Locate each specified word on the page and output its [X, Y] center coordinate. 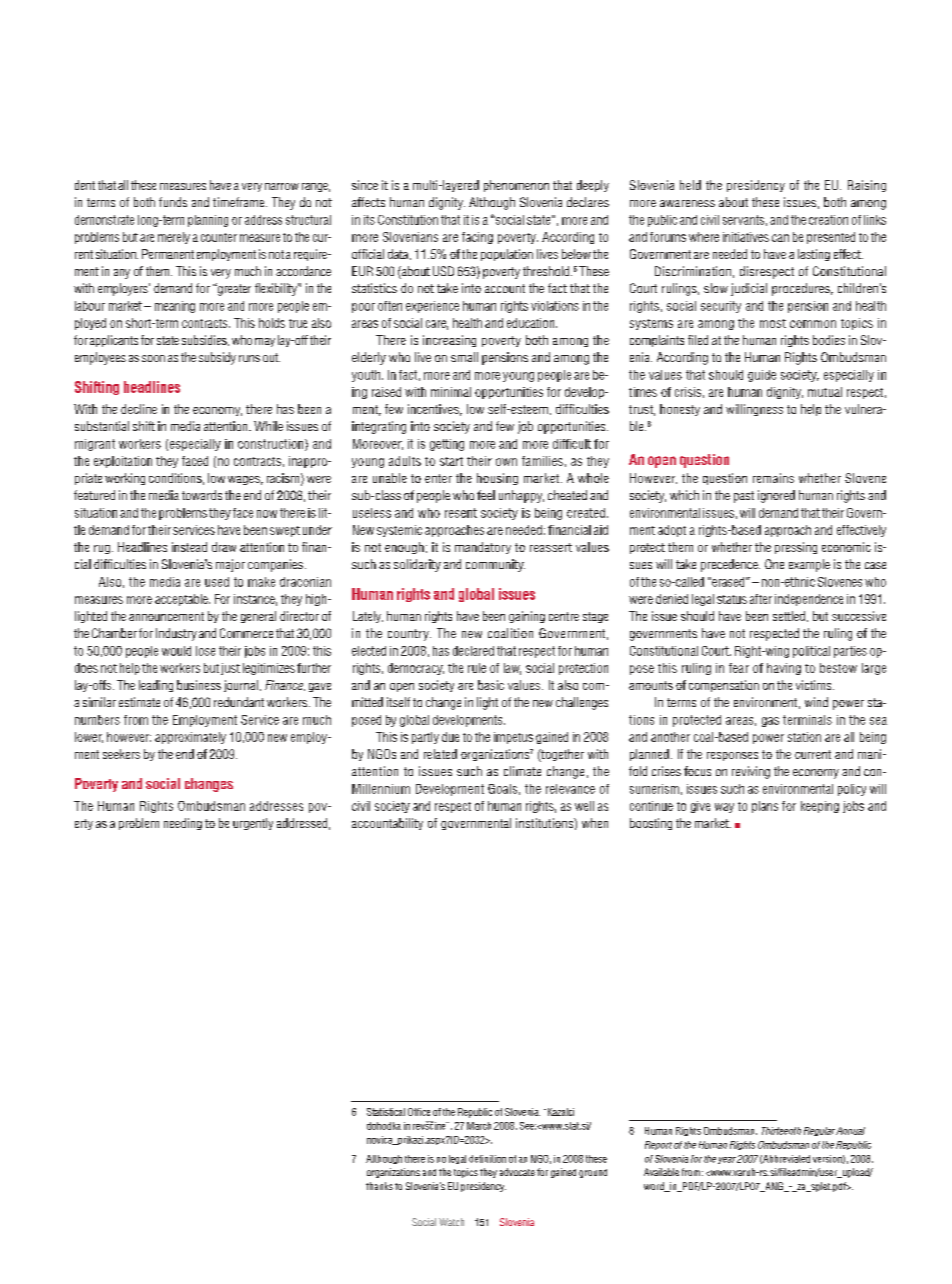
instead [189, 547]
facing [477, 238]
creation [828, 220]
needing [183, 824]
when [595, 823]
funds [173, 202]
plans [765, 807]
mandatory [483, 548]
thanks [379, 1186]
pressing [796, 548]
